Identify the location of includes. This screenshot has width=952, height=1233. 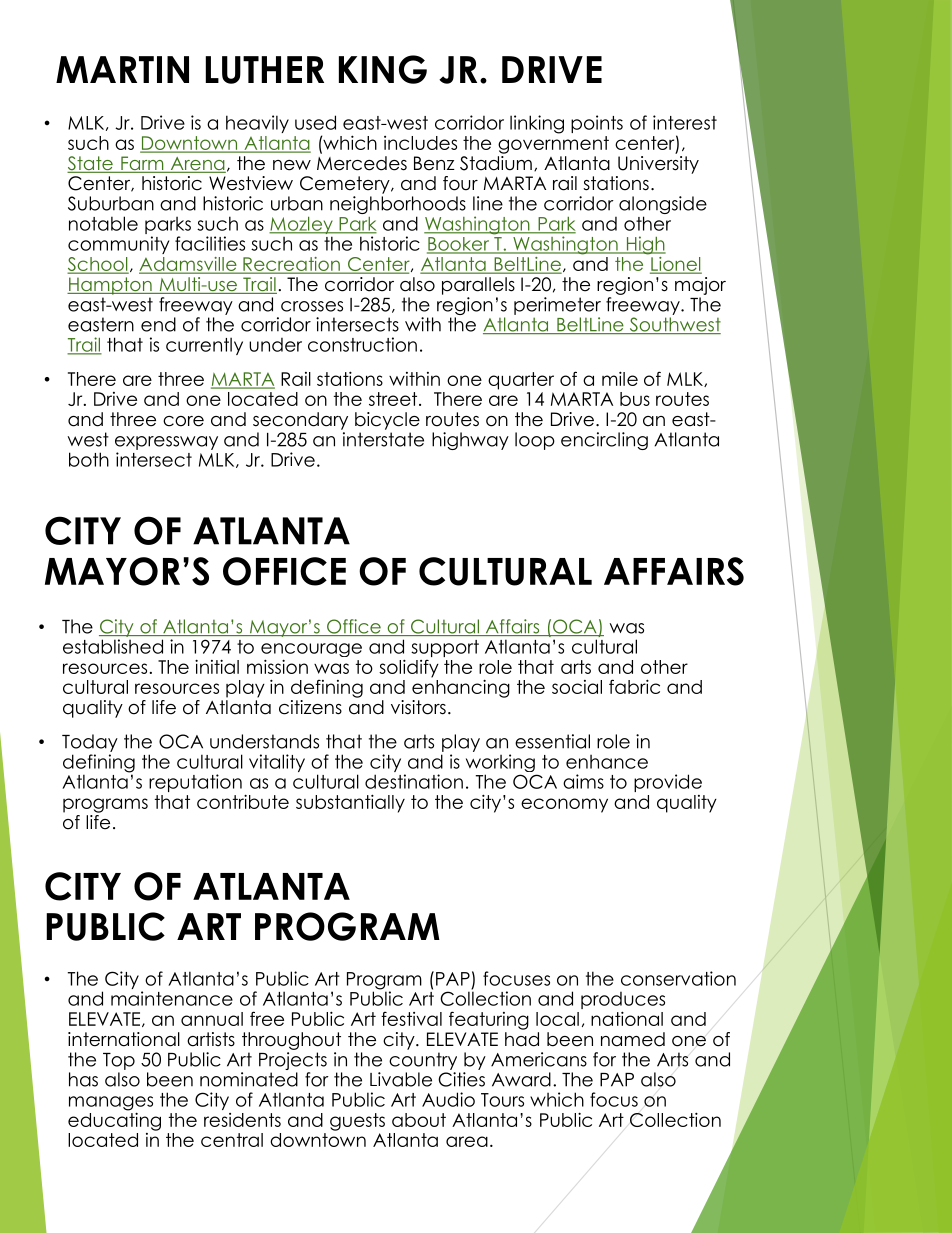
(420, 143).
